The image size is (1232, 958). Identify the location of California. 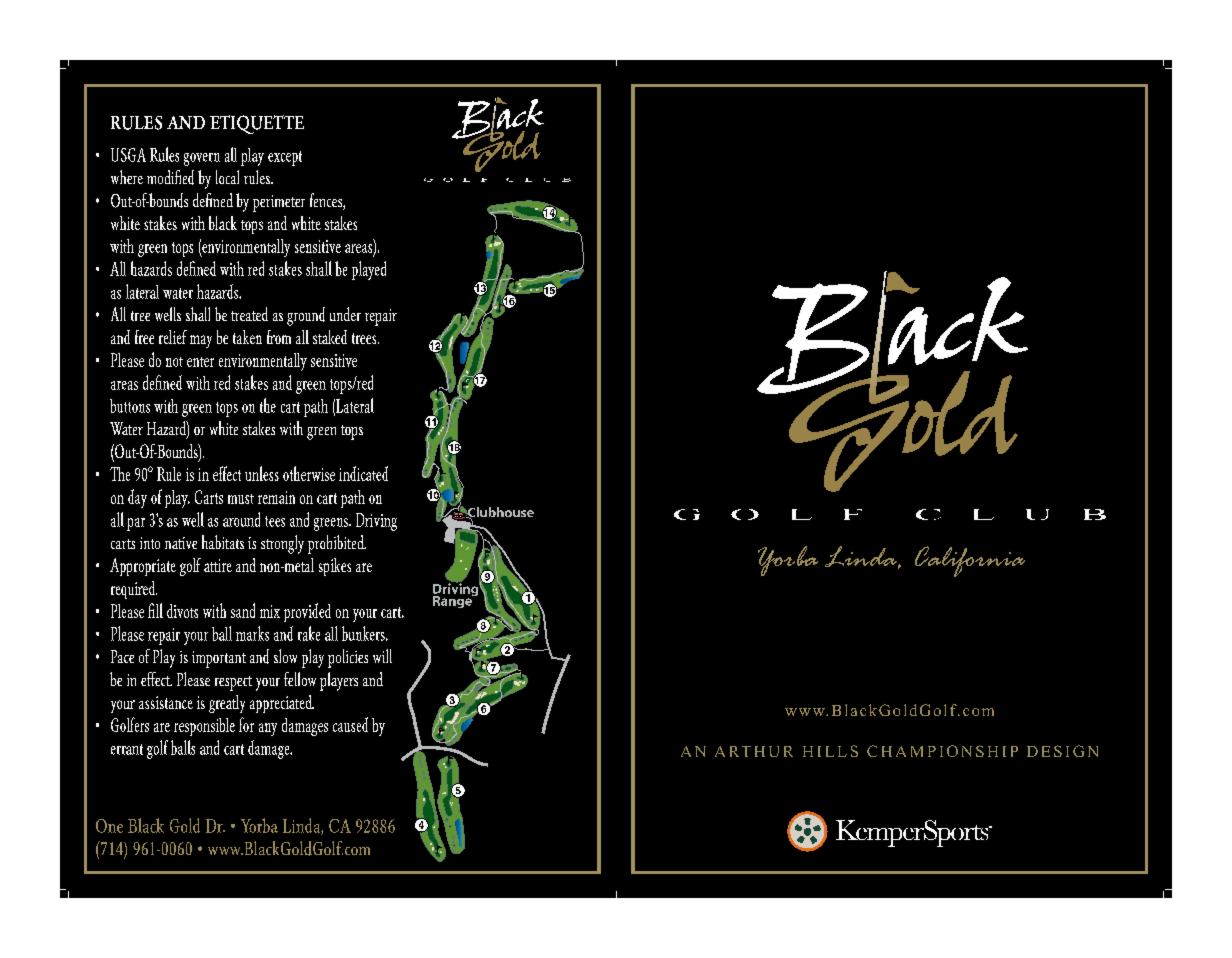
(970, 561).
